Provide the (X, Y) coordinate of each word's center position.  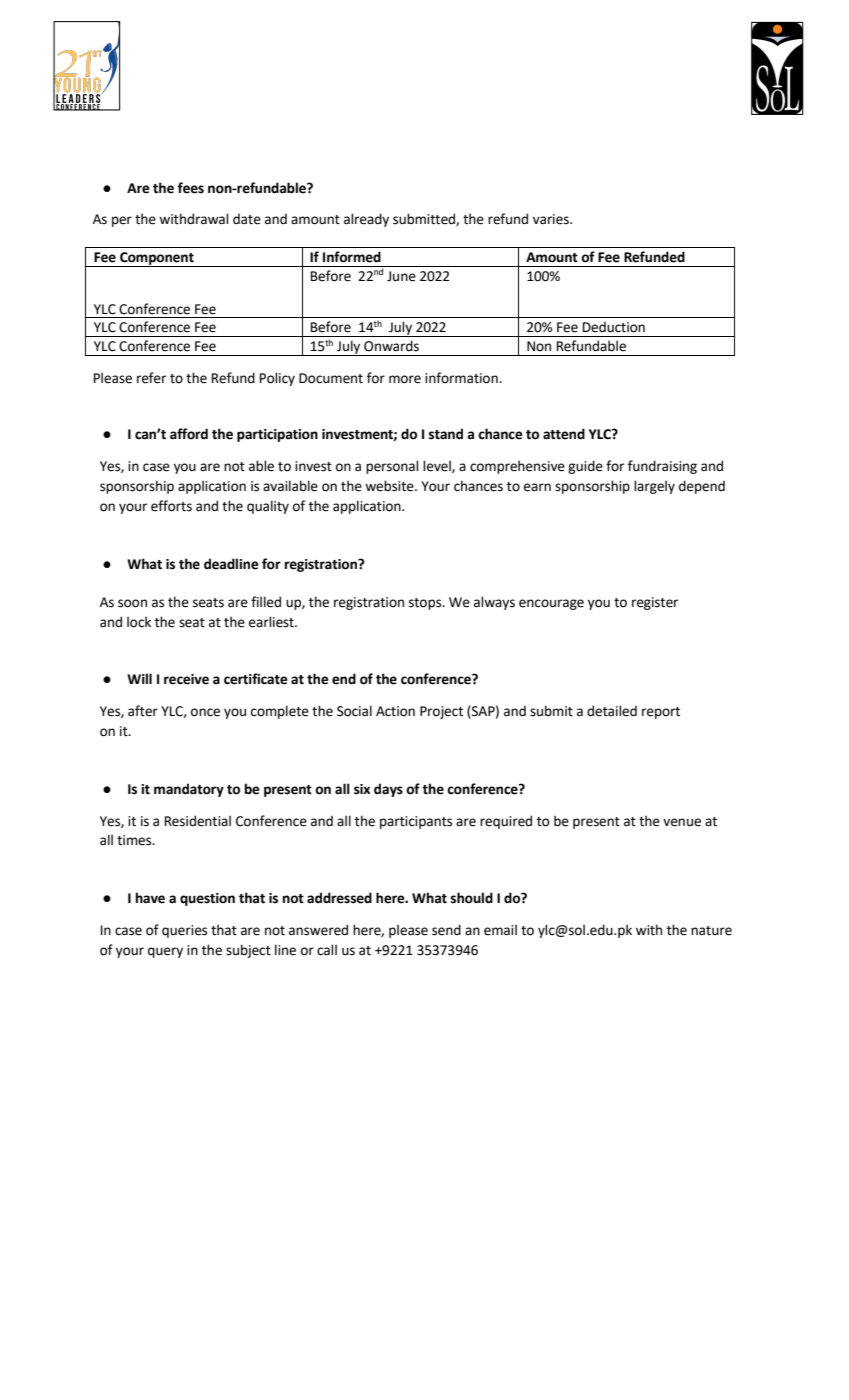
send (446, 930)
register (655, 603)
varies (552, 219)
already (366, 220)
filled (266, 602)
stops (426, 604)
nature (711, 931)
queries (184, 931)
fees (190, 188)
